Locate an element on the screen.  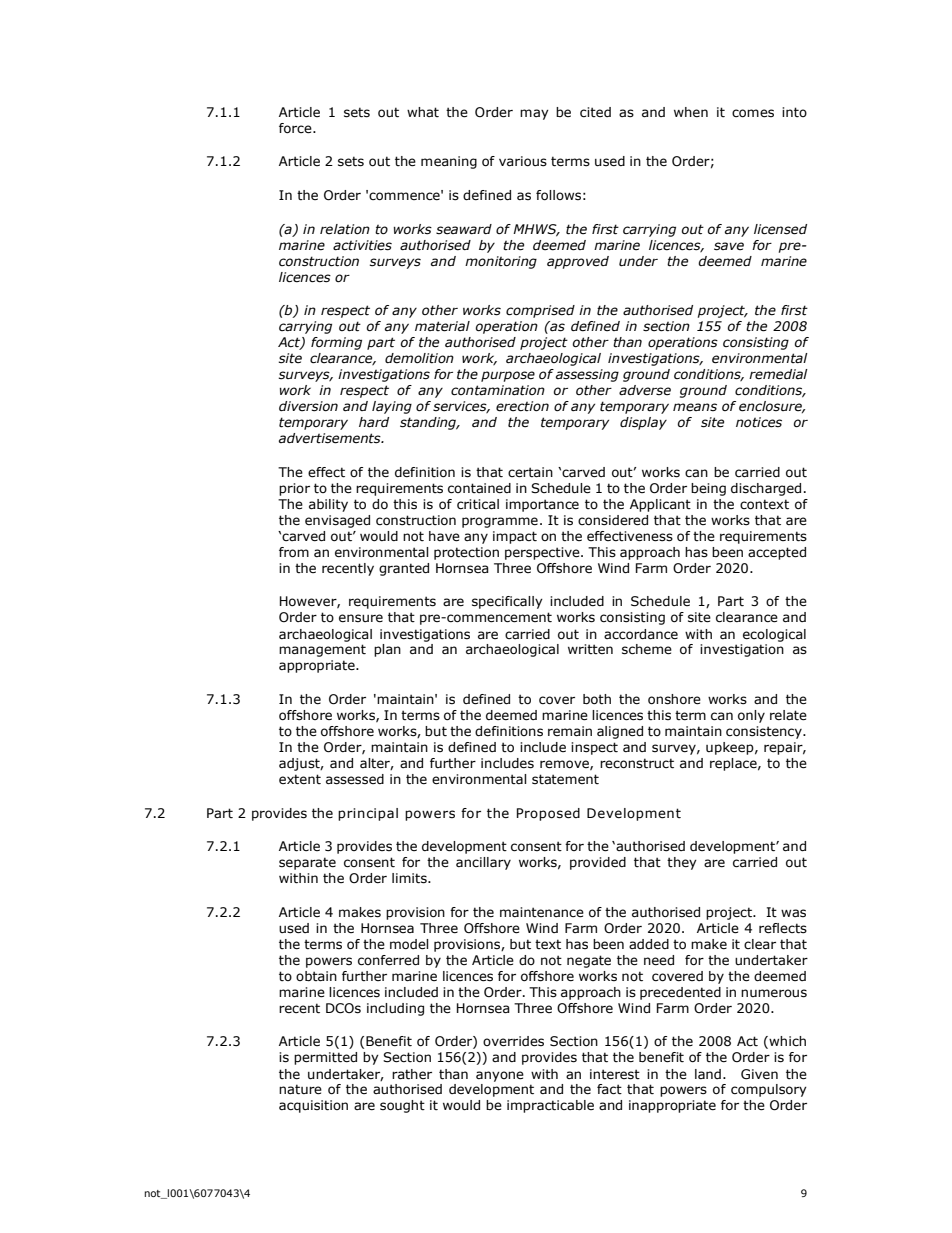
purpose is located at coordinates (508, 376).
